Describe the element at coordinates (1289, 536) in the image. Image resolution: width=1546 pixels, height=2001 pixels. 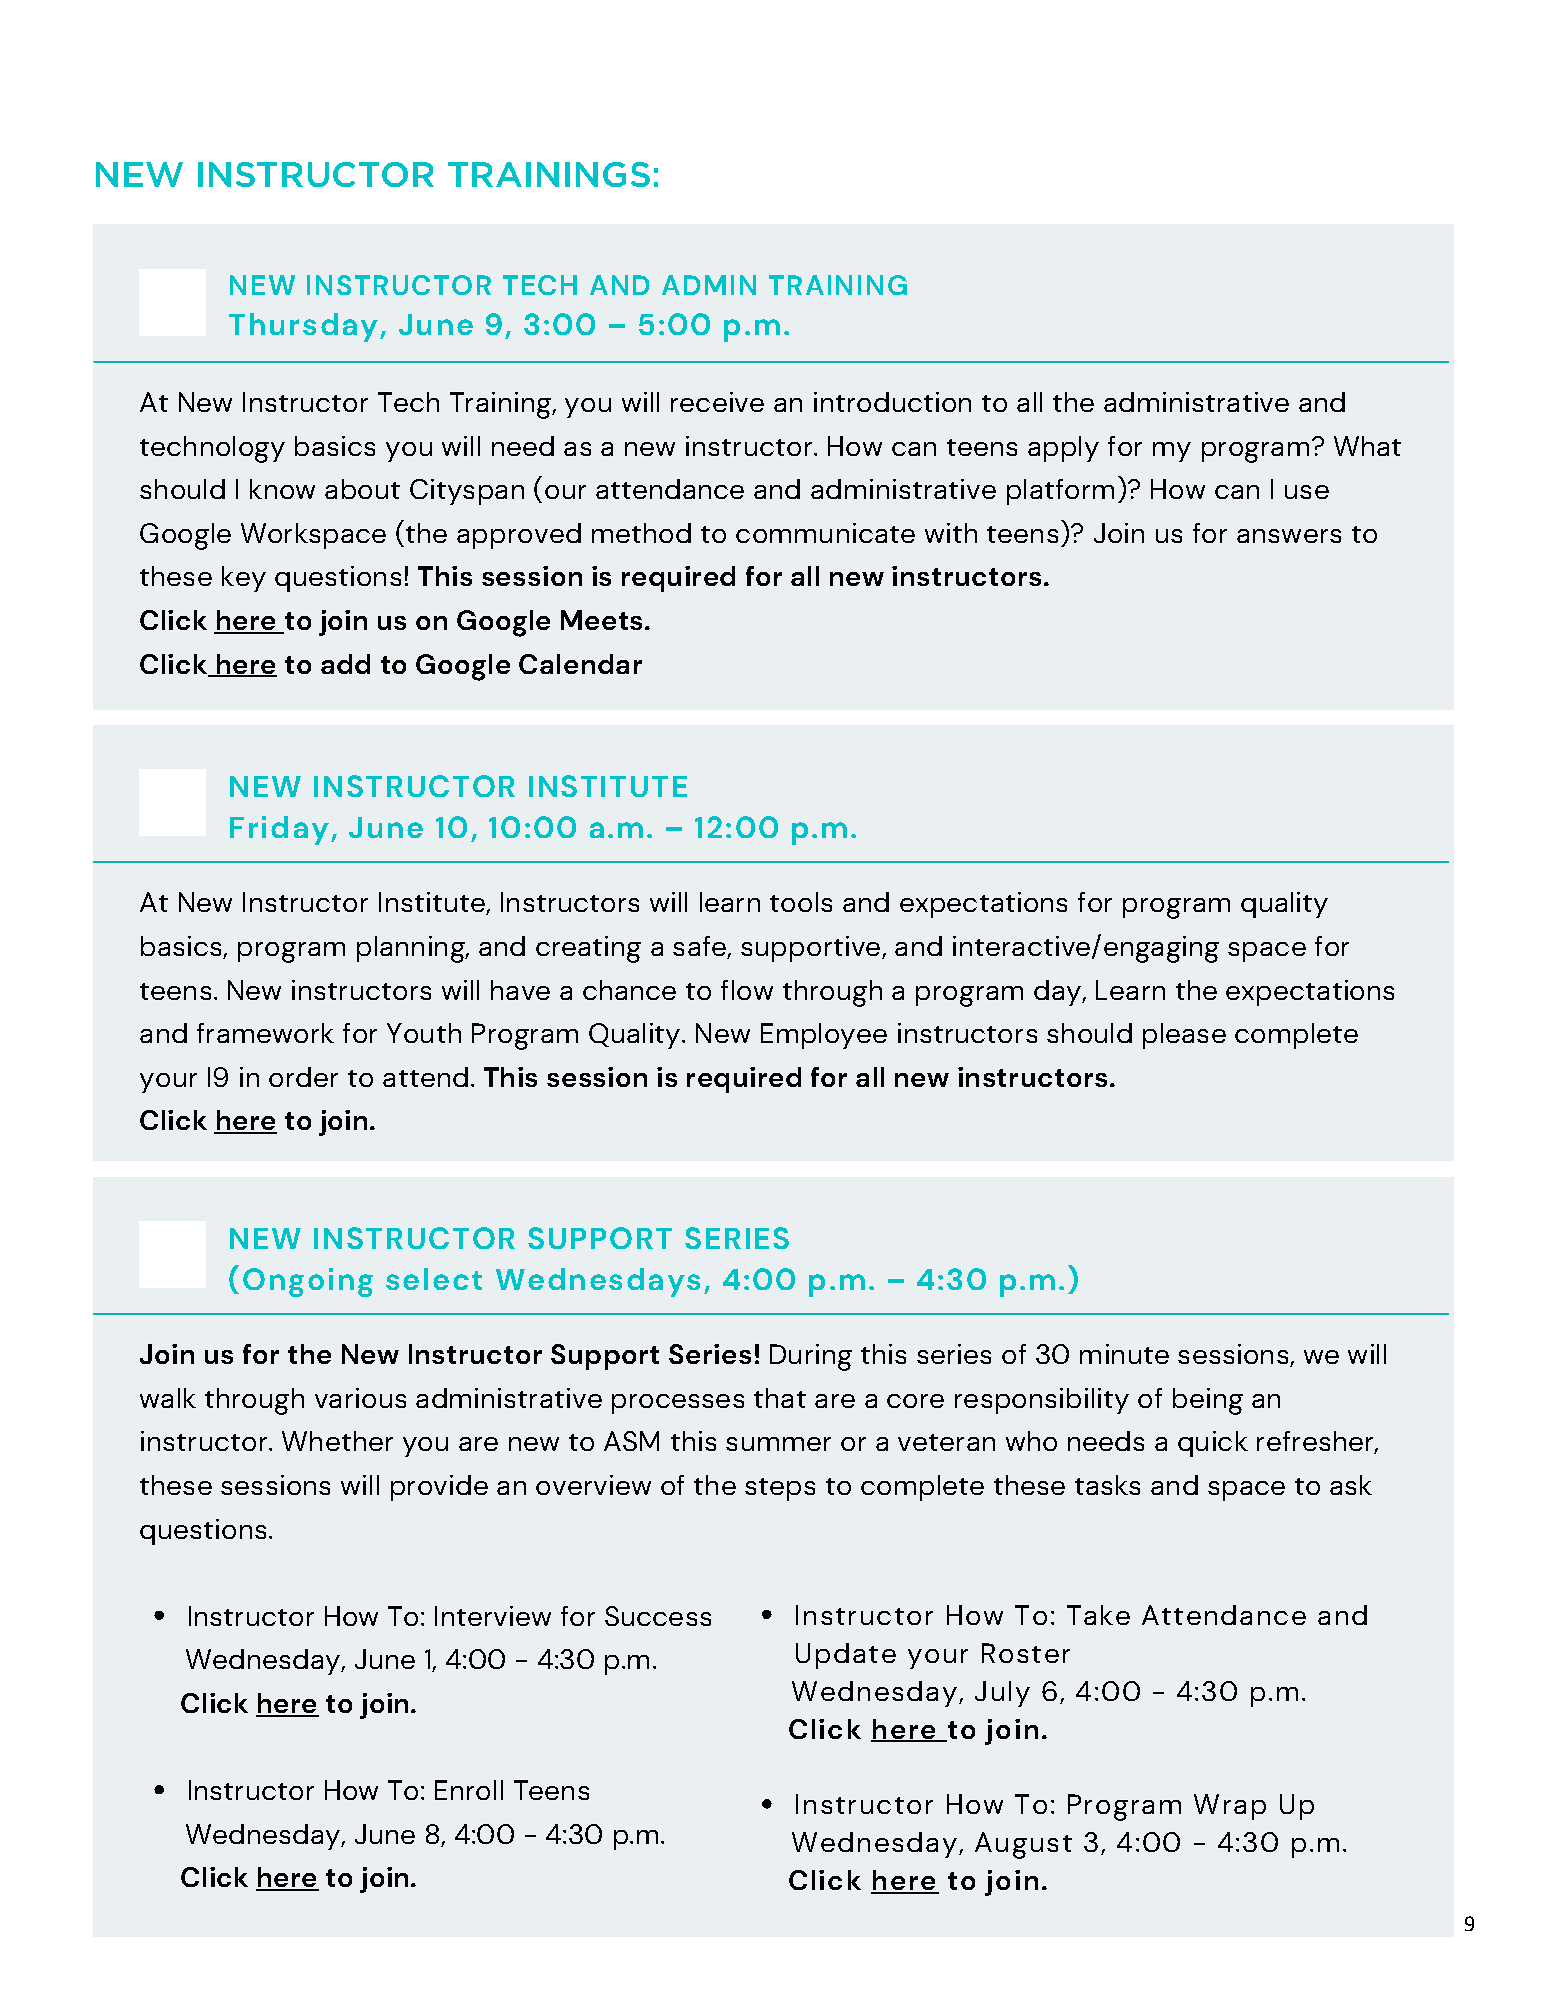
I see `answers` at that location.
